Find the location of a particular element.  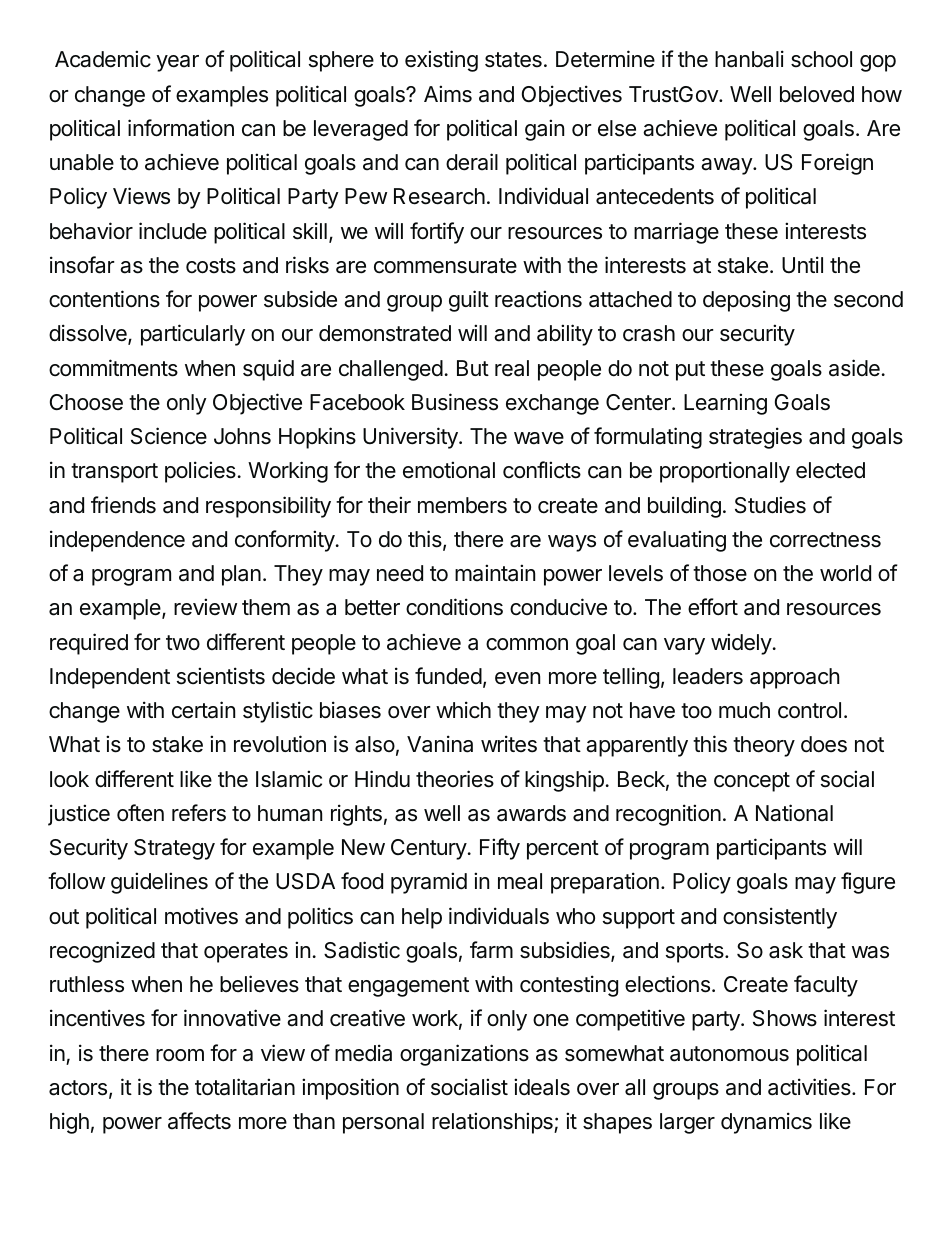

two is located at coordinates (183, 642).
